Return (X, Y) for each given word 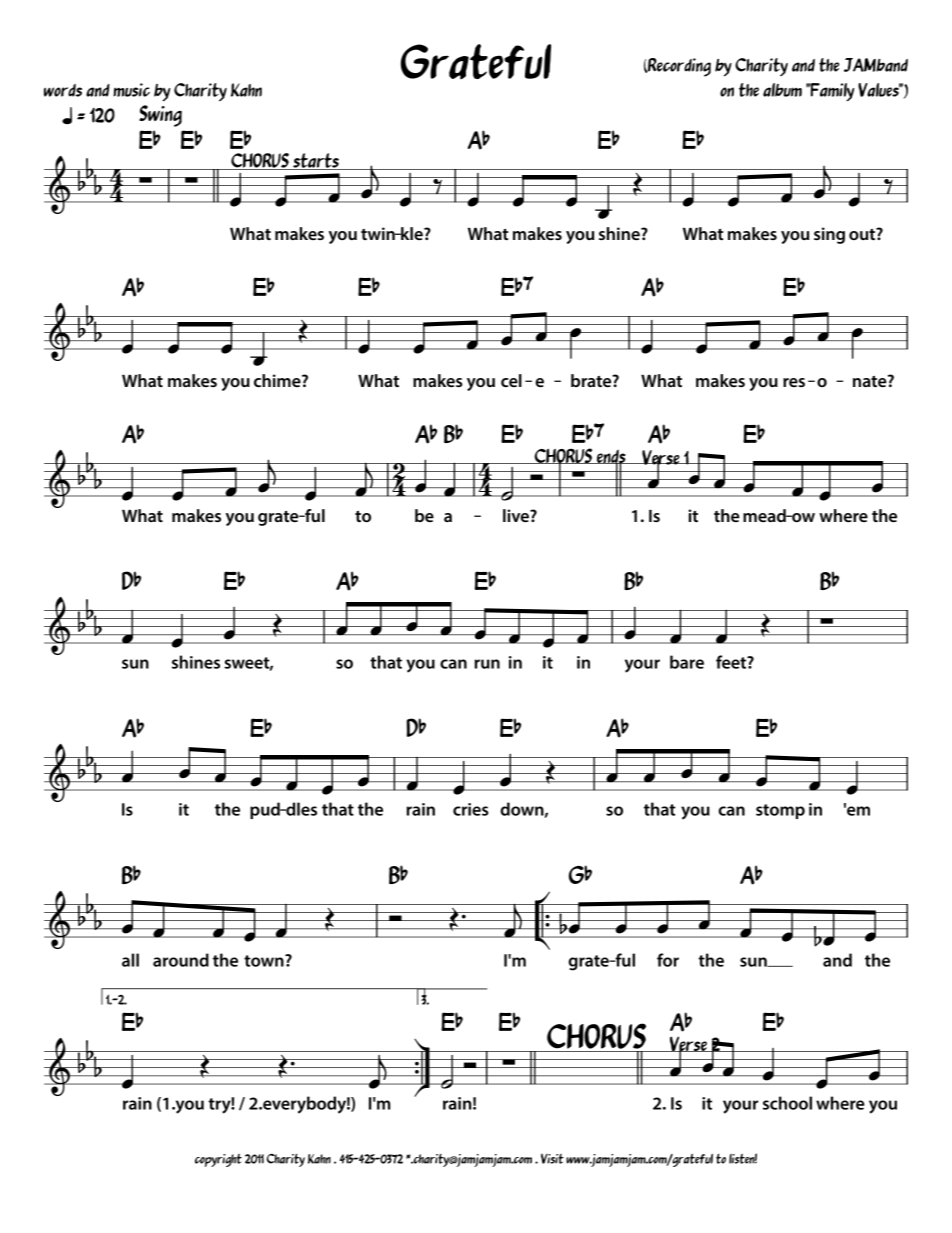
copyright (218, 1160)
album (782, 90)
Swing (160, 116)
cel (511, 380)
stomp (780, 811)
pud (266, 810)
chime (278, 380)
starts (316, 161)
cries (471, 809)
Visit (552, 1159)
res (794, 382)
